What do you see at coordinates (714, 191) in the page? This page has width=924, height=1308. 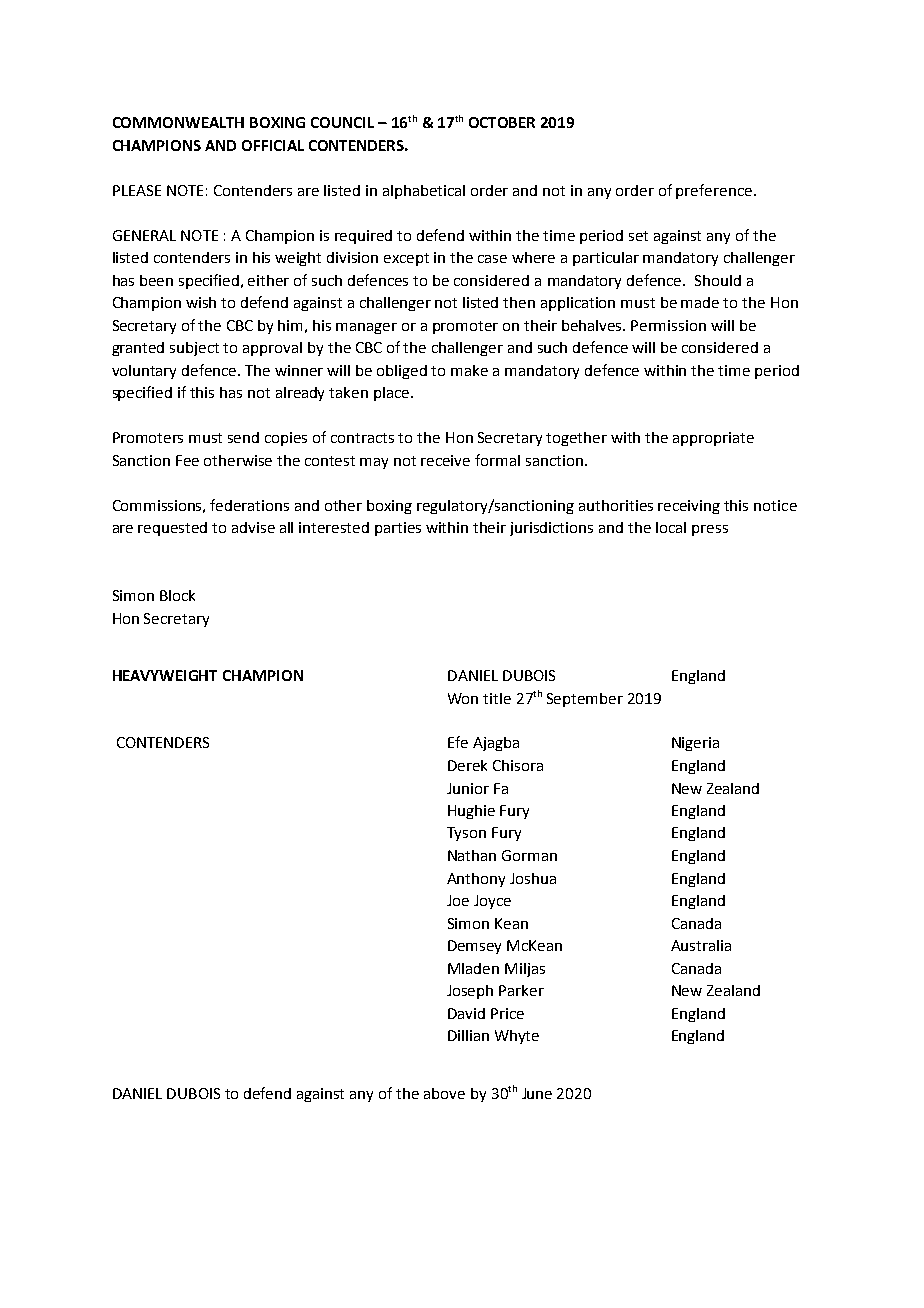 I see `preference` at bounding box center [714, 191].
